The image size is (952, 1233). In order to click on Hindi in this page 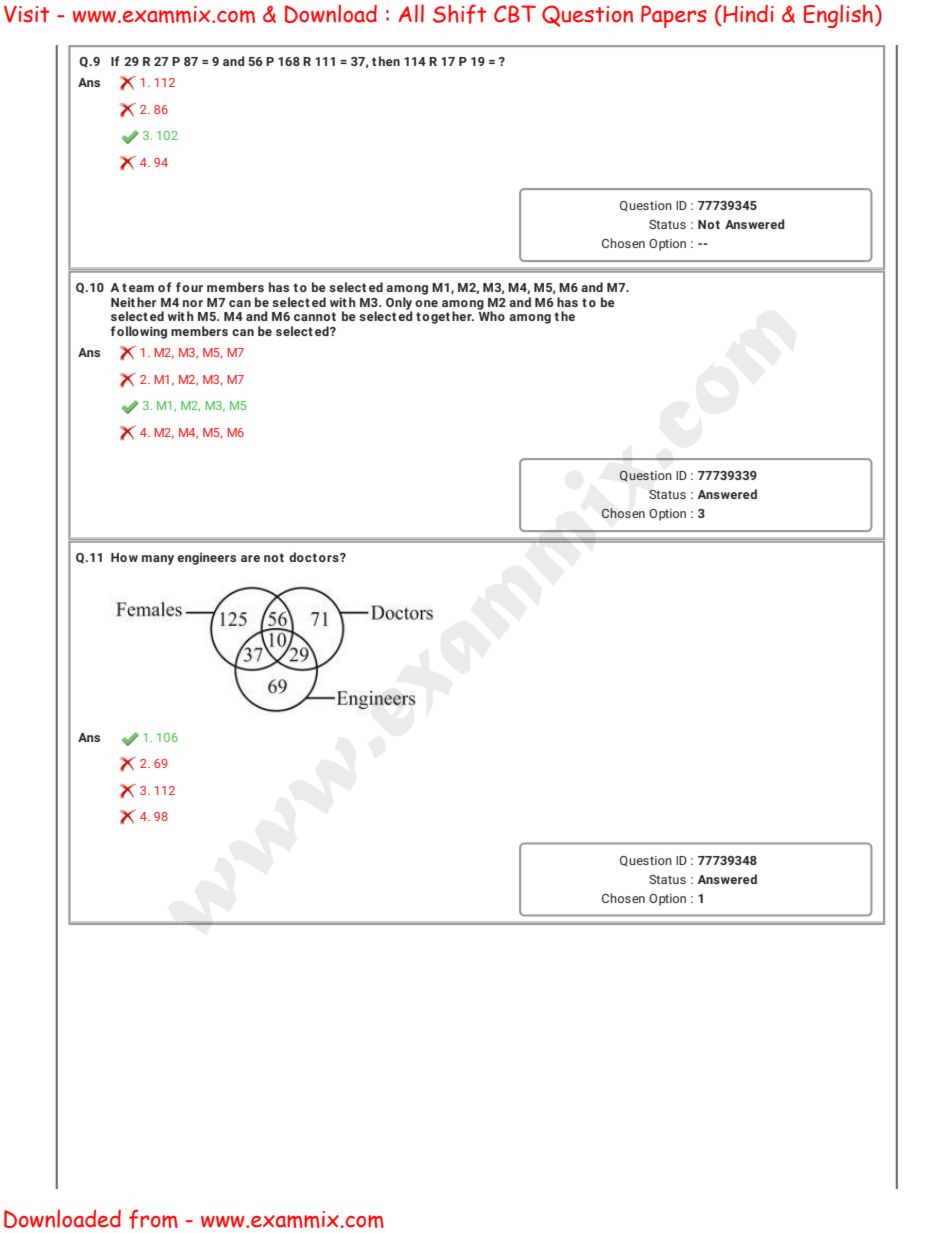, I will do `click(747, 13)`.
